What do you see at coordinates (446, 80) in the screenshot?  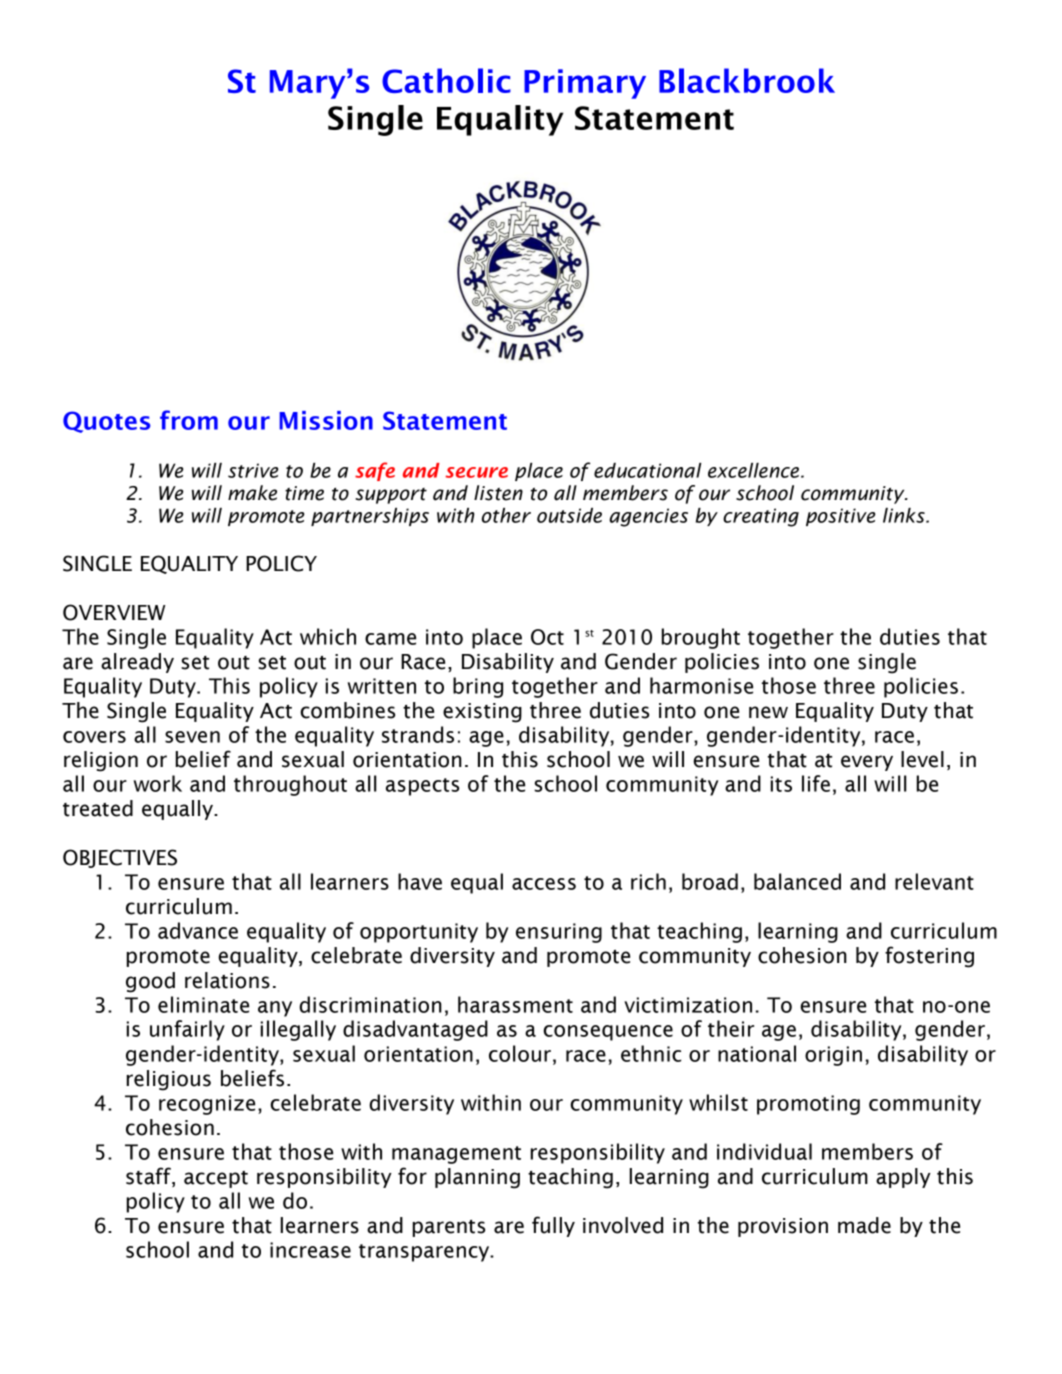 I see `Catholic` at bounding box center [446, 80].
